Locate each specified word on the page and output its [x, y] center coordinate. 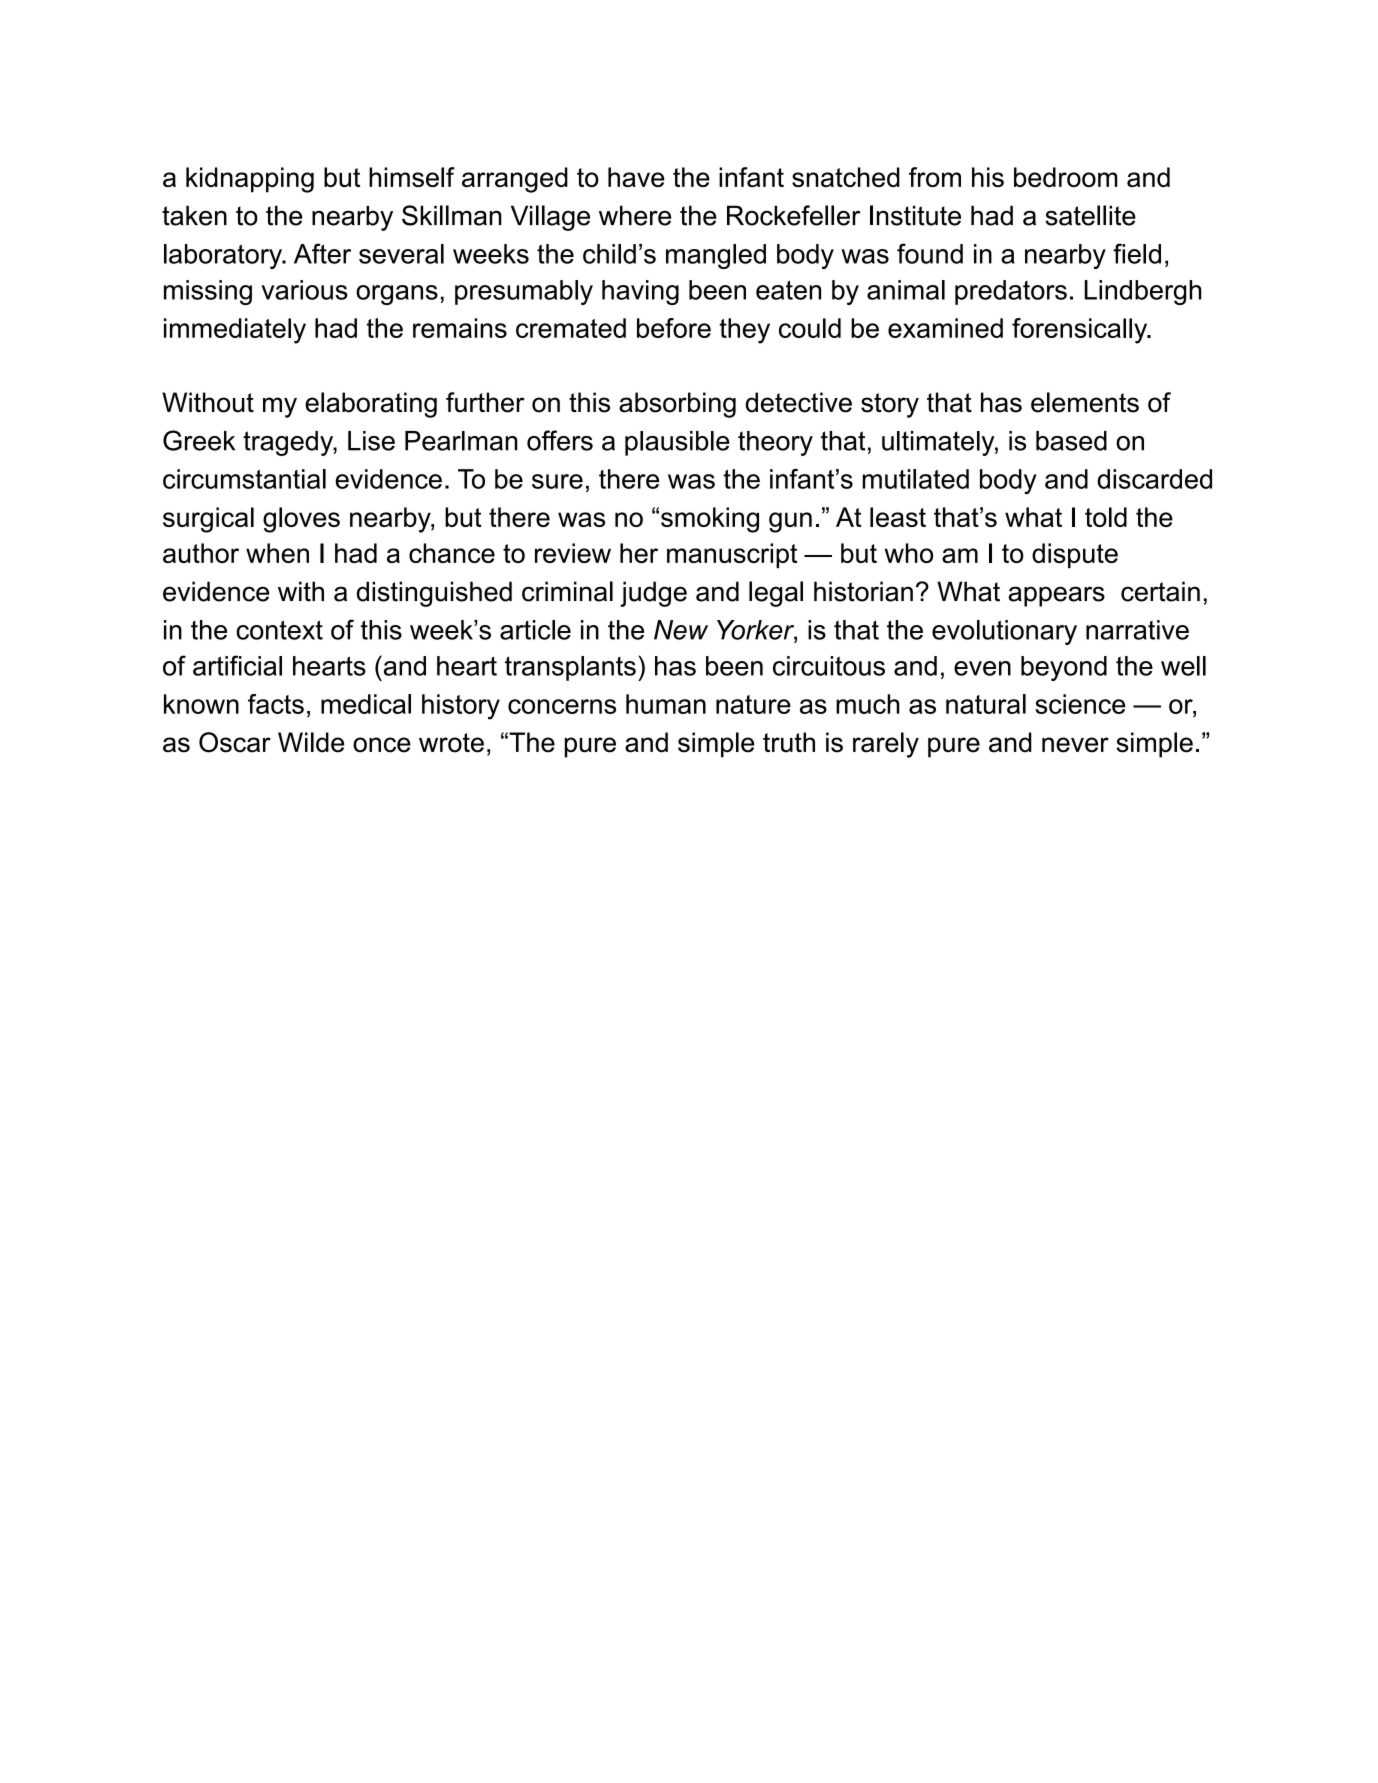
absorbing [677, 405]
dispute [1075, 555]
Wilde [311, 742]
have [636, 177]
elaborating [371, 405]
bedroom [1066, 177]
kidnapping [250, 180]
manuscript [732, 555]
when [277, 553]
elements [1085, 402]
